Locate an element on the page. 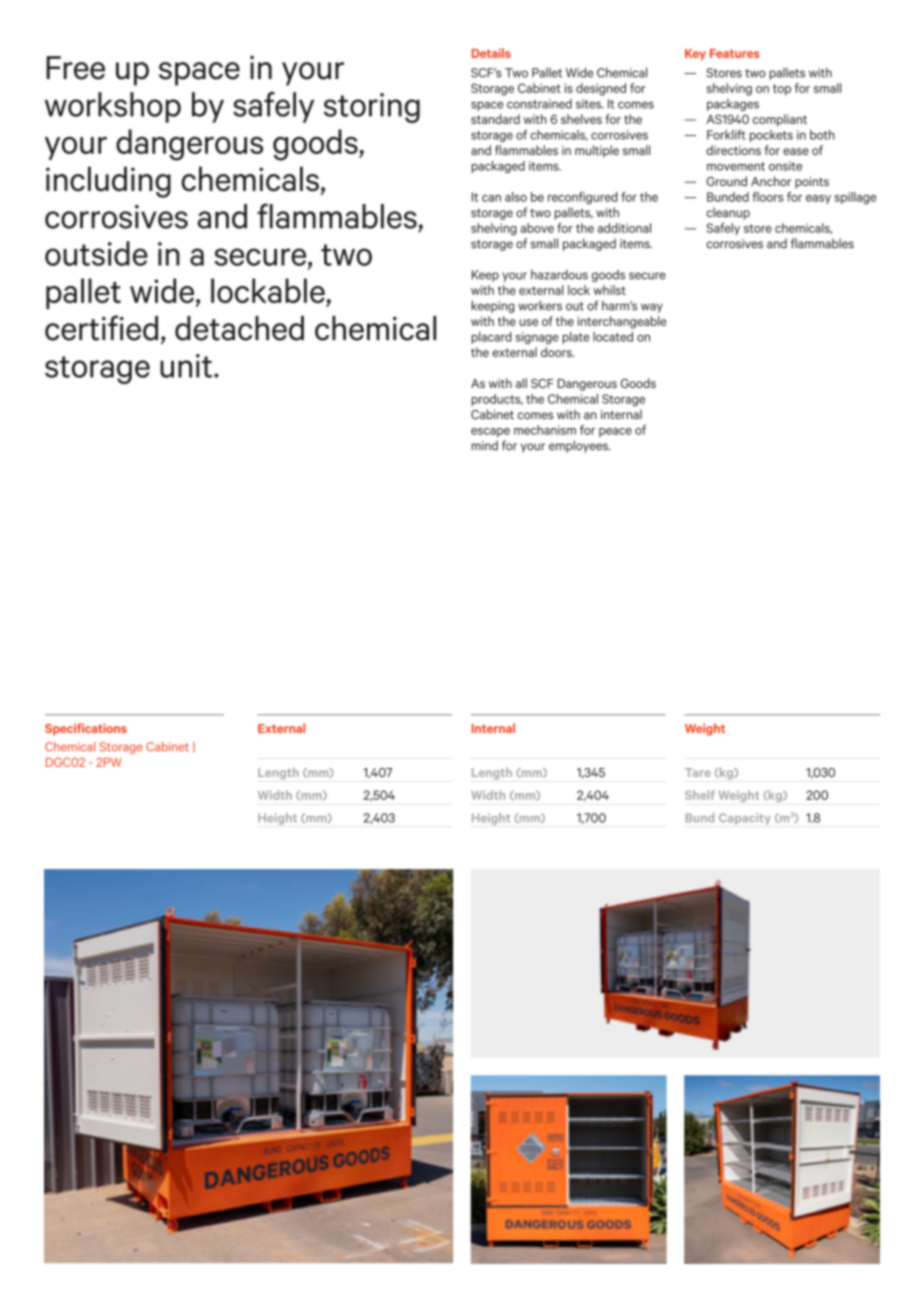 The image size is (924, 1308). Capacity is located at coordinates (745, 819).
